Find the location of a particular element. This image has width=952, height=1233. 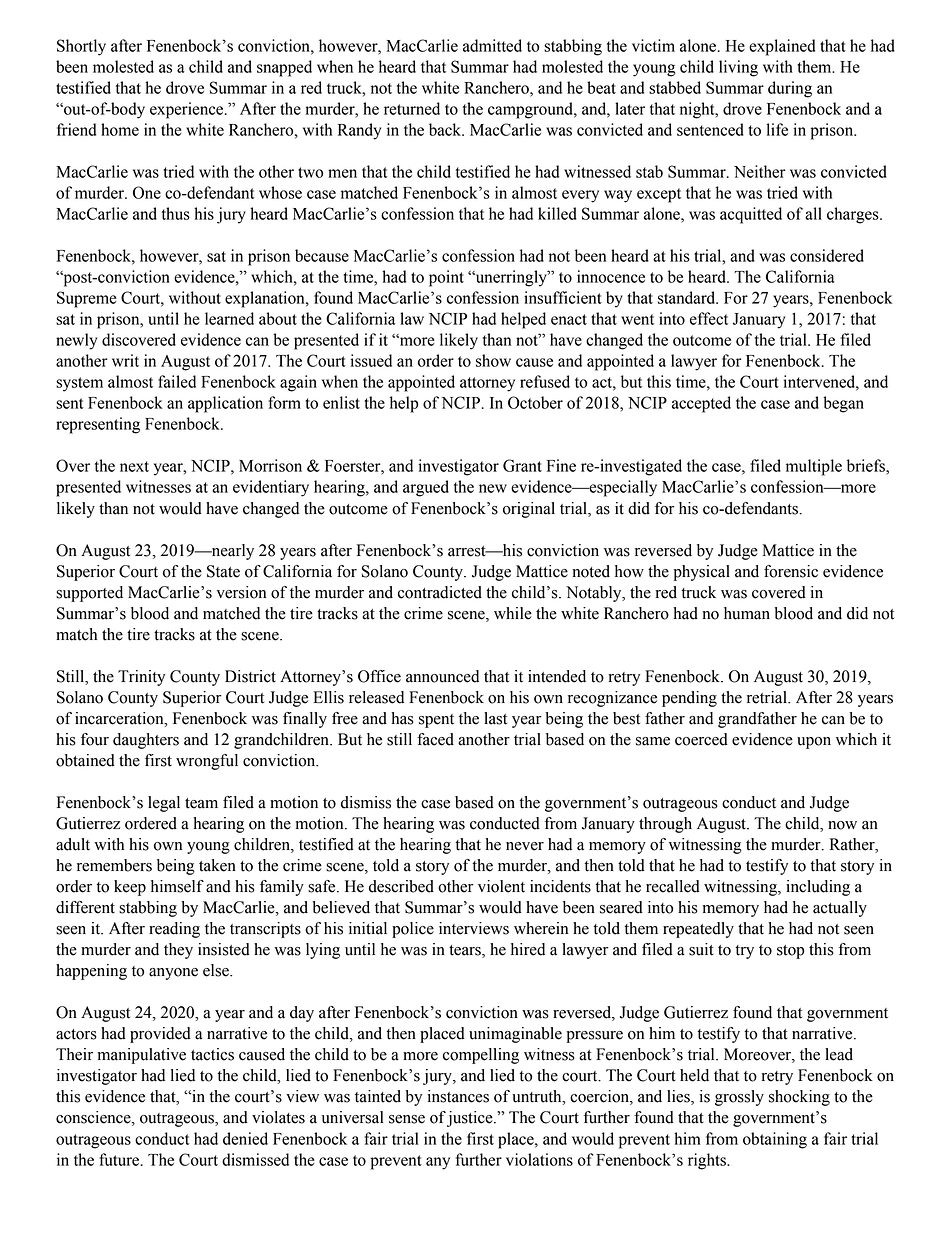

contradicted is located at coordinates (440, 592).
